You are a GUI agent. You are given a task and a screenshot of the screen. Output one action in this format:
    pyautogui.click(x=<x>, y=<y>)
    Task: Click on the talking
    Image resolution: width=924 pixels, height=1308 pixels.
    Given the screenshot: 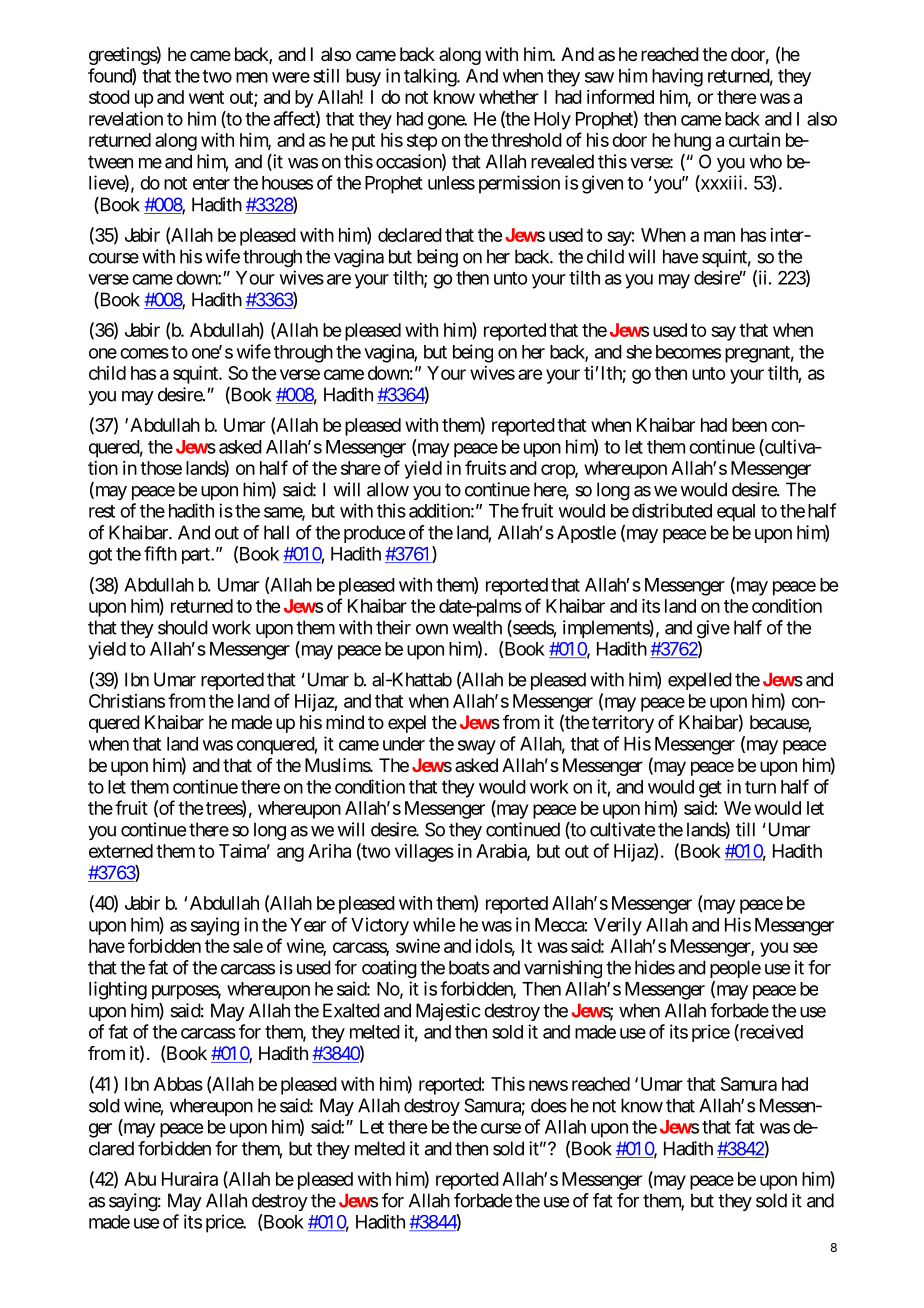 What is the action you would take?
    pyautogui.click(x=431, y=77)
